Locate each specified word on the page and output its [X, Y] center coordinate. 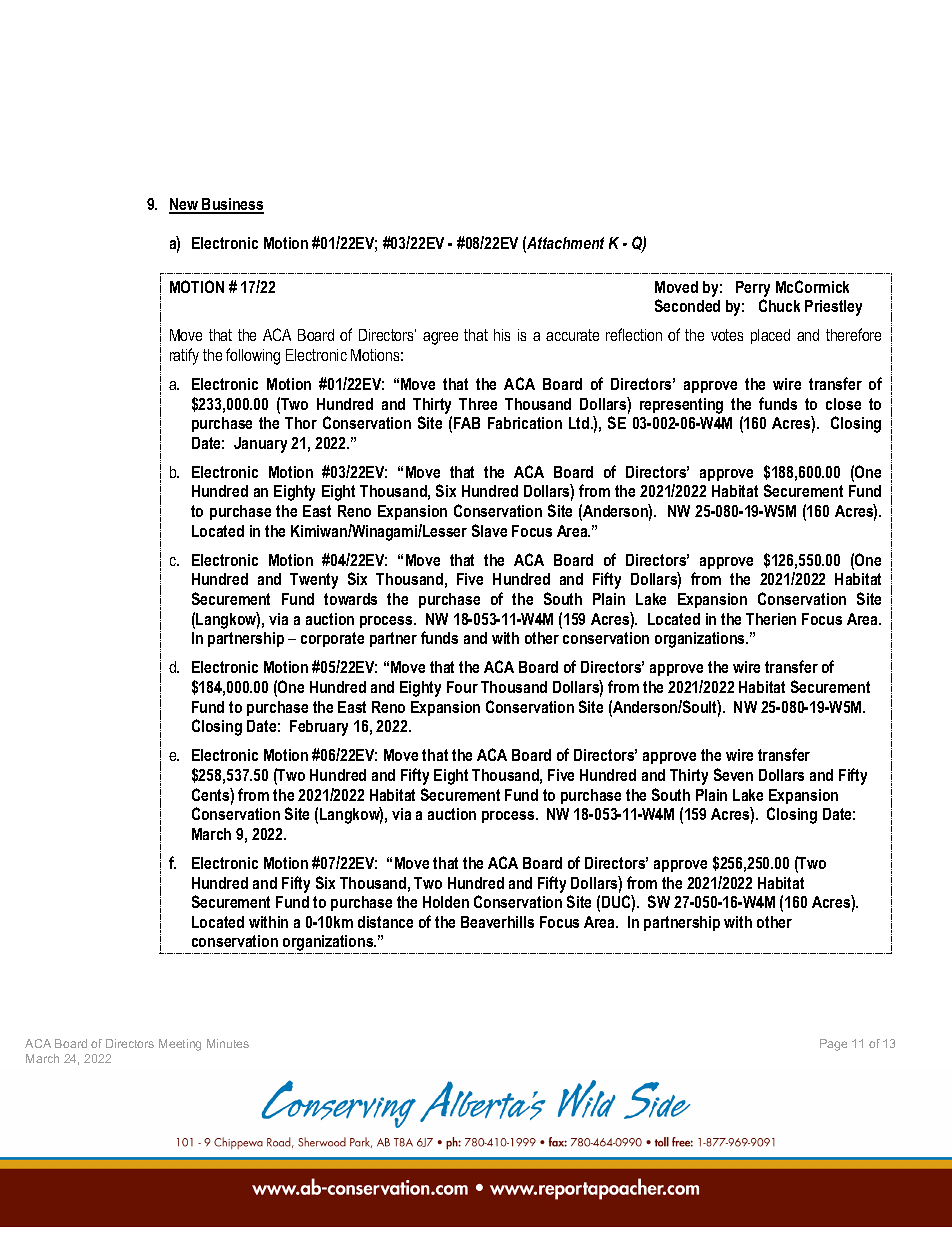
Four [462, 687]
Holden [446, 902]
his [502, 335]
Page [833, 1045]
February [319, 728]
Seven [733, 774]
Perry [753, 289]
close [843, 404]
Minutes [228, 1043]
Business [232, 205]
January [260, 445]
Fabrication [525, 423]
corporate [332, 639]
